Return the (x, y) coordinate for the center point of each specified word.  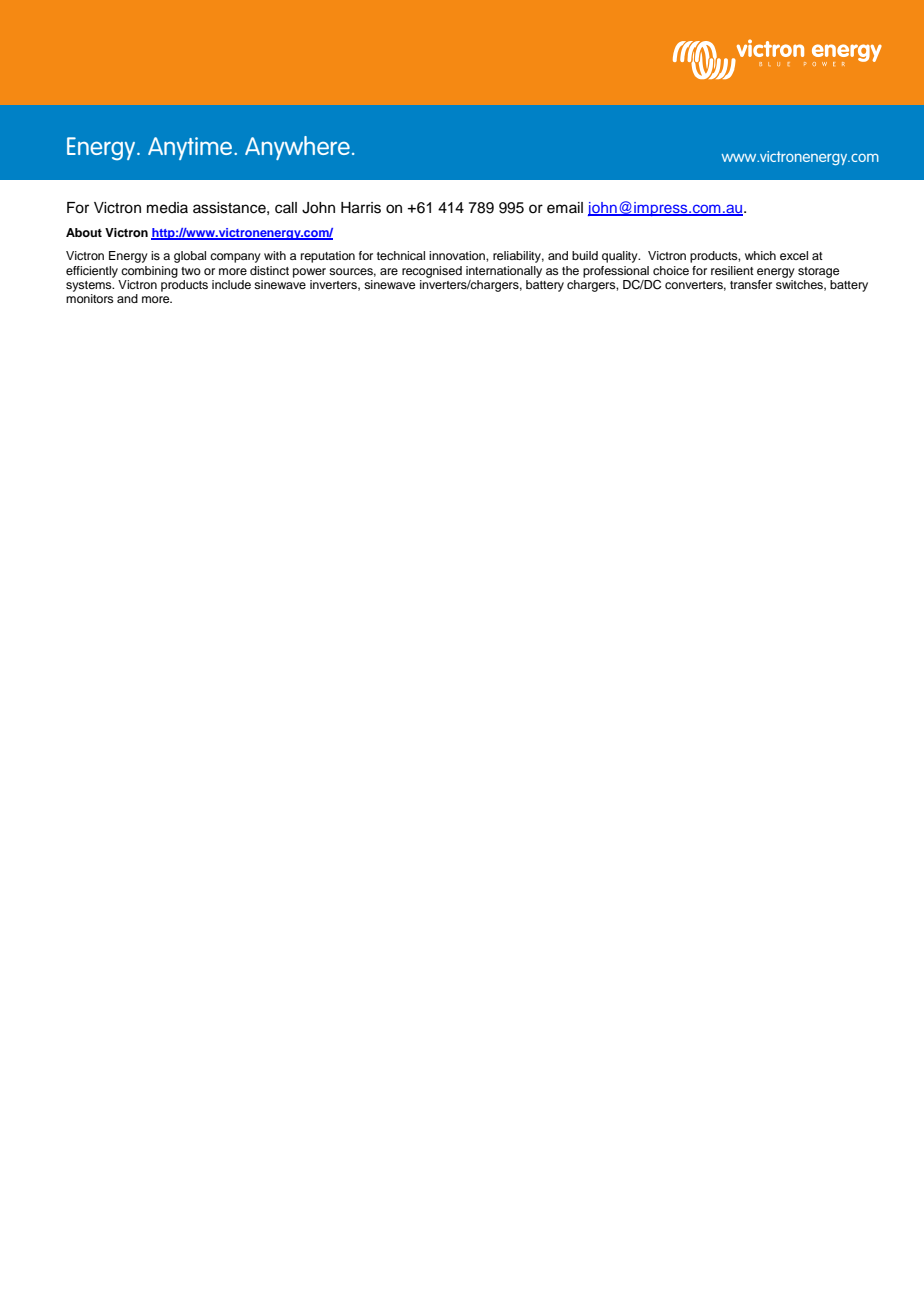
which (760, 255)
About (84, 232)
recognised (432, 272)
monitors (90, 298)
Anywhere (297, 148)
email (565, 208)
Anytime (191, 148)
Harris (361, 208)
